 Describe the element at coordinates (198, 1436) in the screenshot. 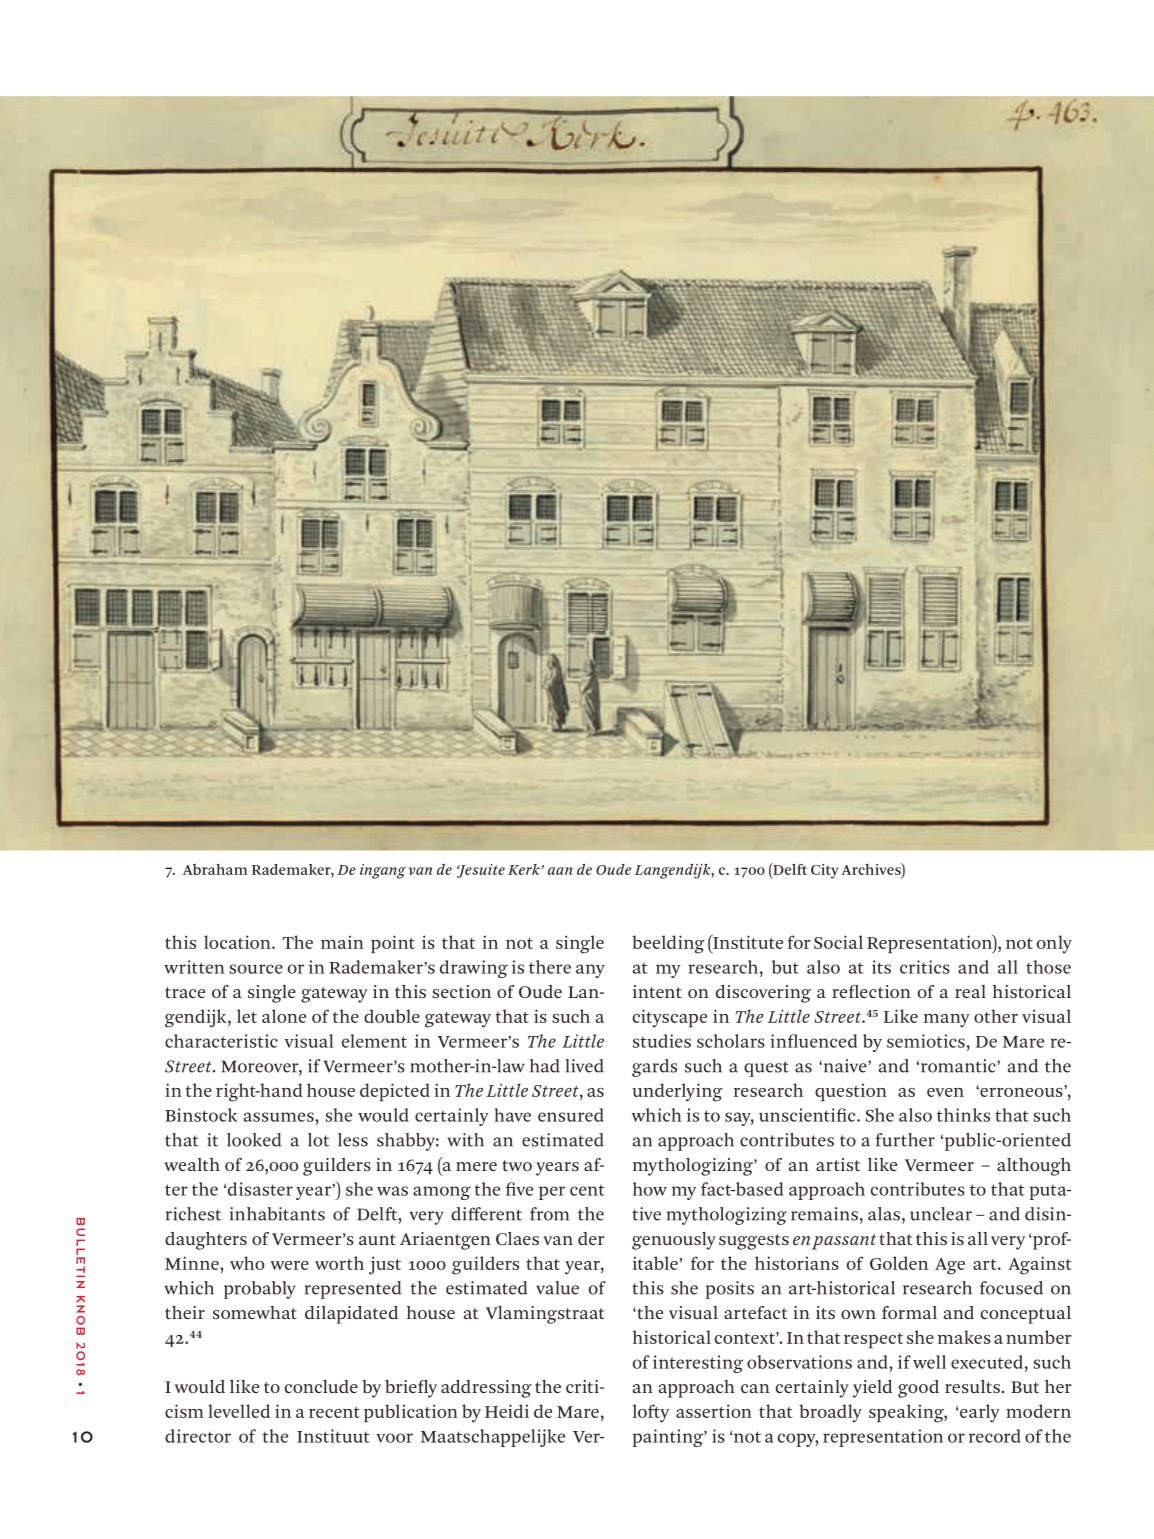

I see `director` at that location.
